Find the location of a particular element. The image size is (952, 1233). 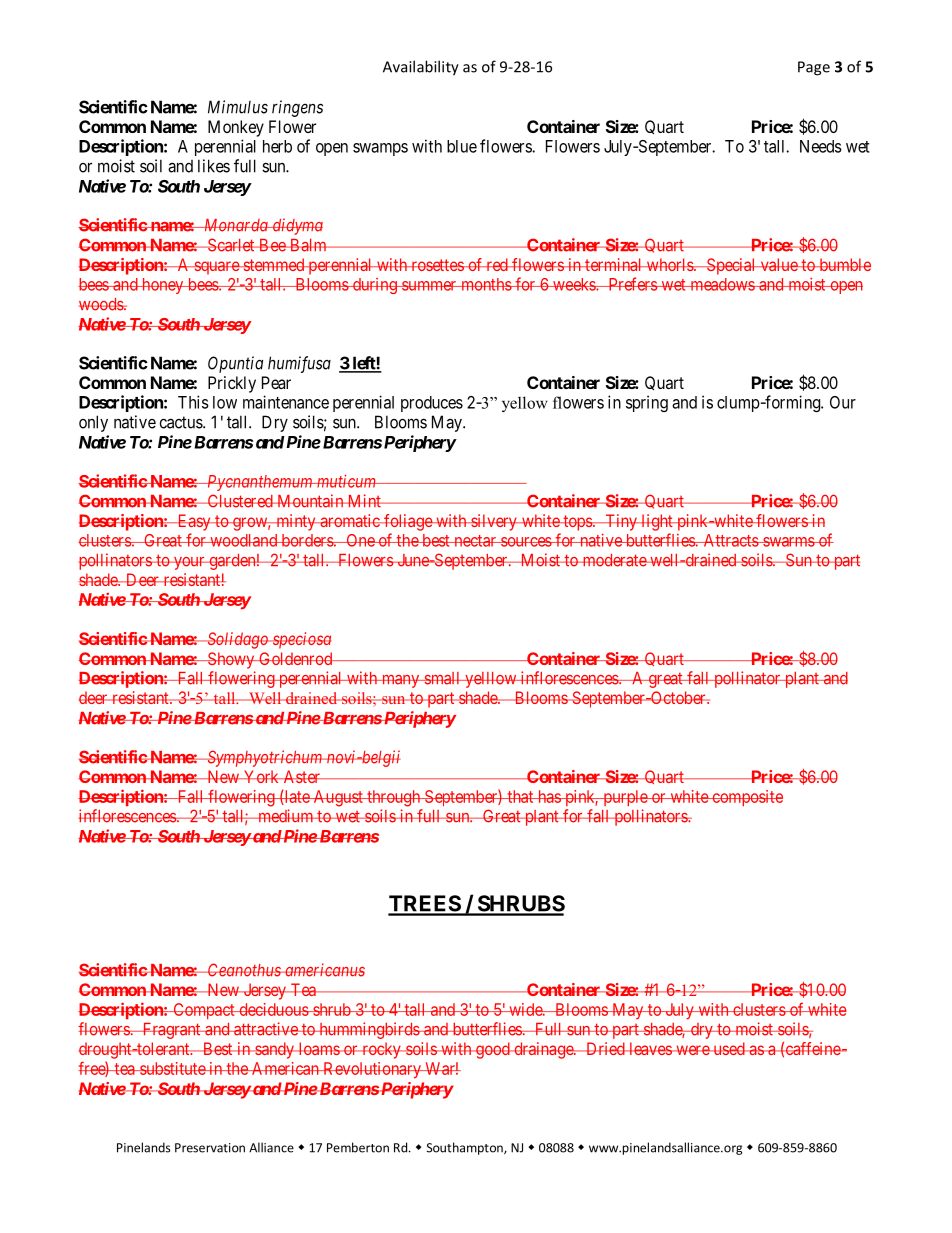

composite is located at coordinates (746, 798).
